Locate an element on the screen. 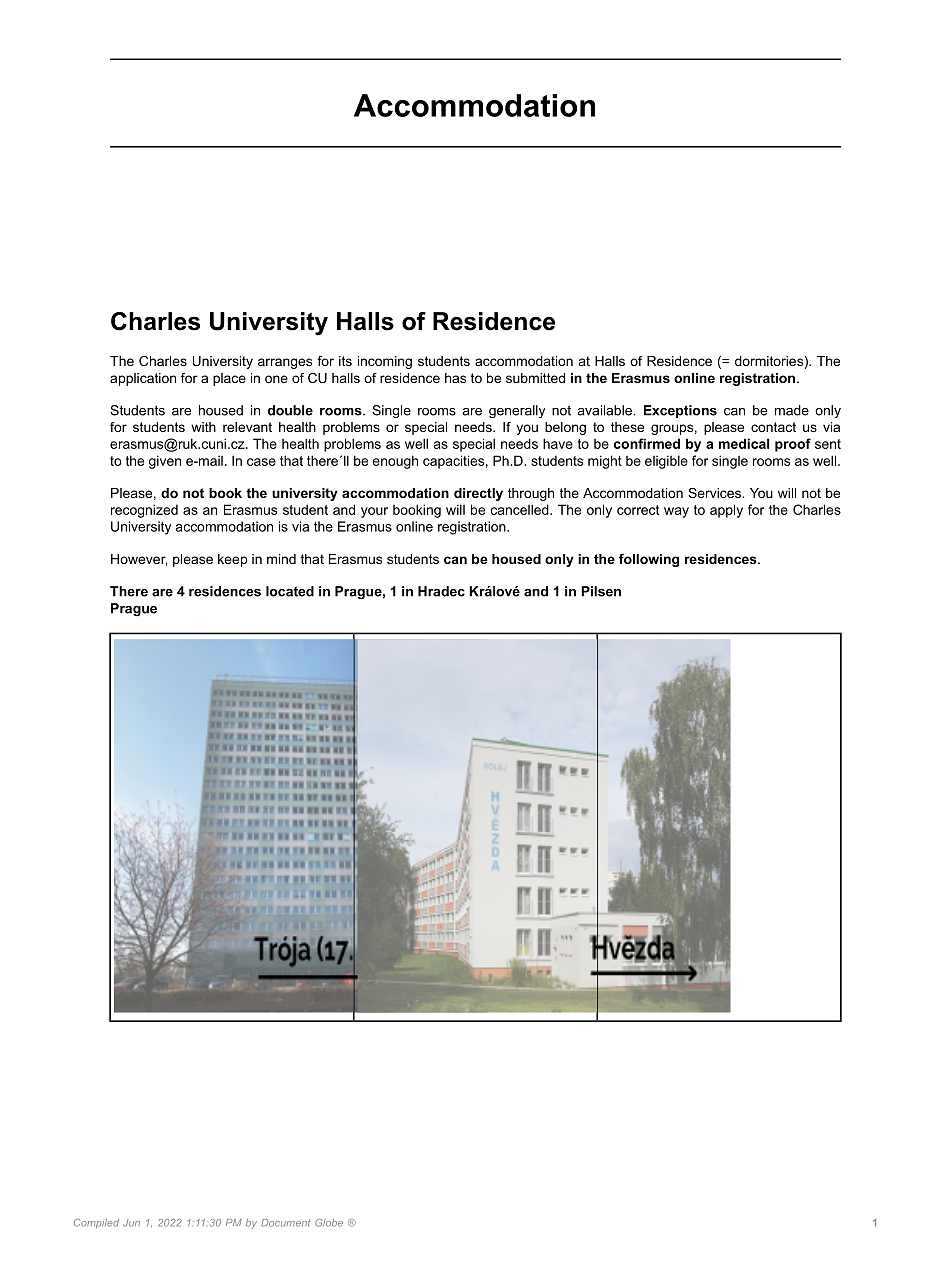 Image resolution: width=951 pixels, height=1288 pixels. Document is located at coordinates (285, 1223).
